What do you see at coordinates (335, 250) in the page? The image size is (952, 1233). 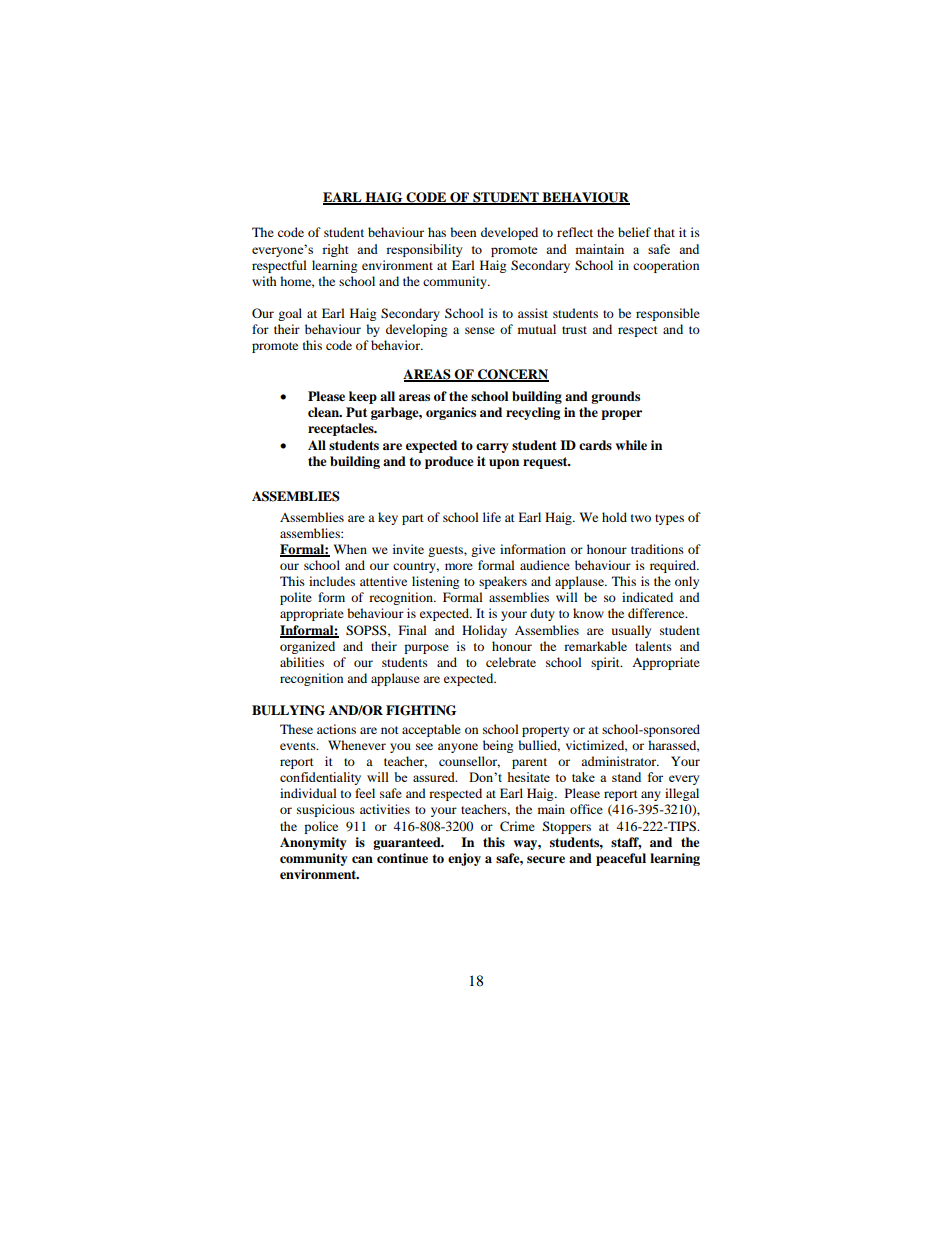 I see `right` at bounding box center [335, 250].
